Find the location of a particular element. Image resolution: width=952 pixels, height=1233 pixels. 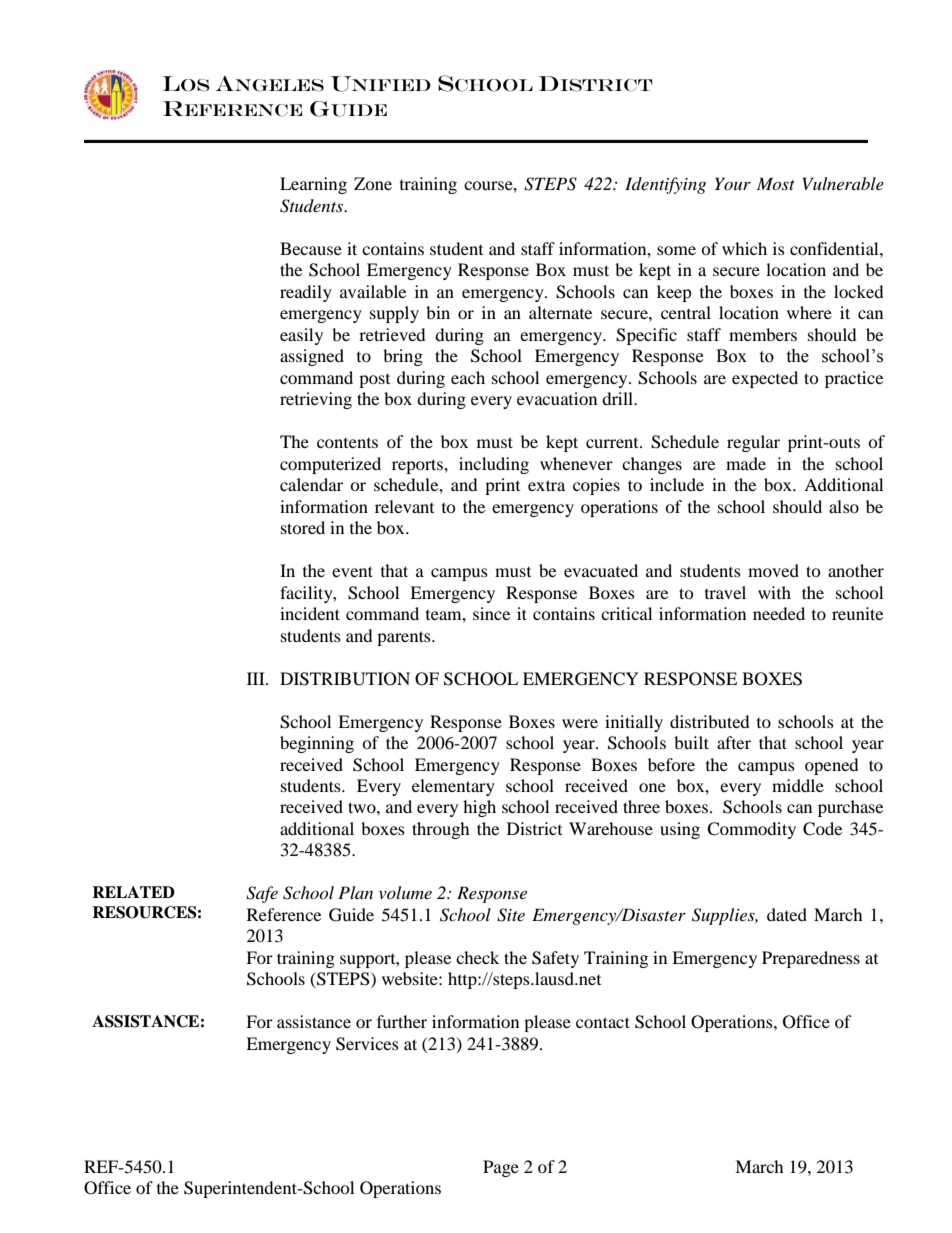

Page is located at coordinates (501, 1168).
